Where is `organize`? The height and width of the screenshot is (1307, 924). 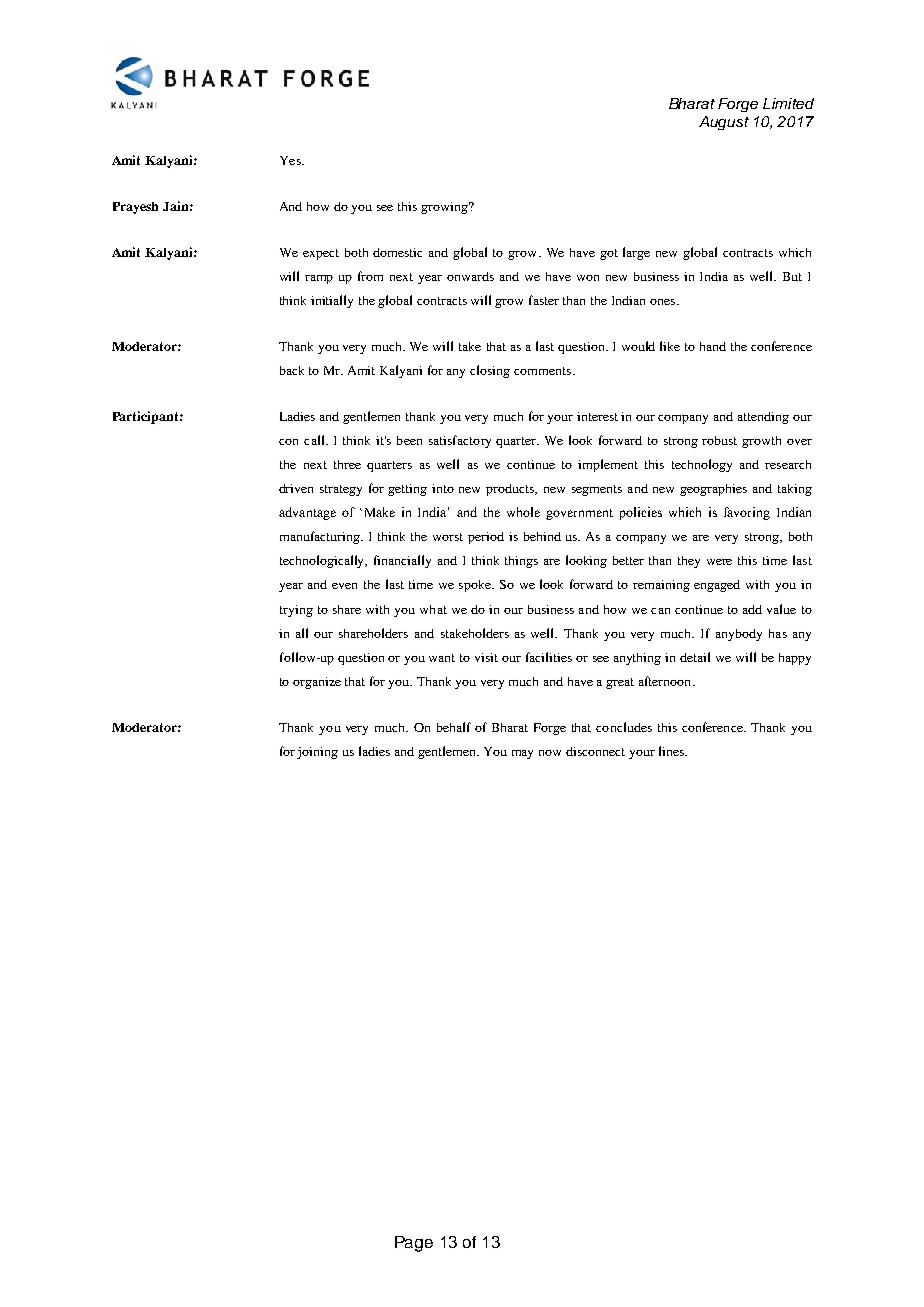 organize is located at coordinates (317, 683).
